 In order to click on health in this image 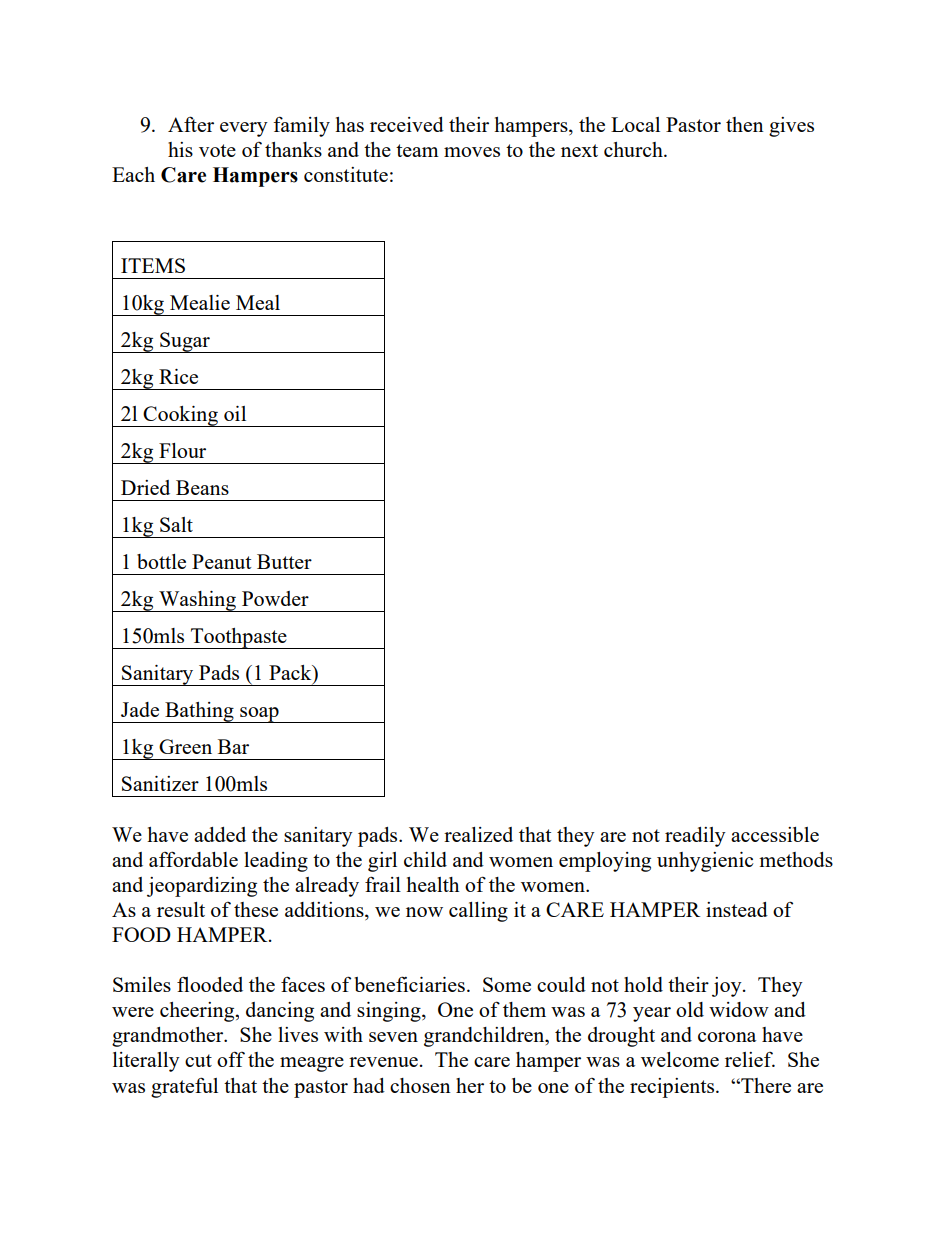, I will do `click(432, 884)`.
